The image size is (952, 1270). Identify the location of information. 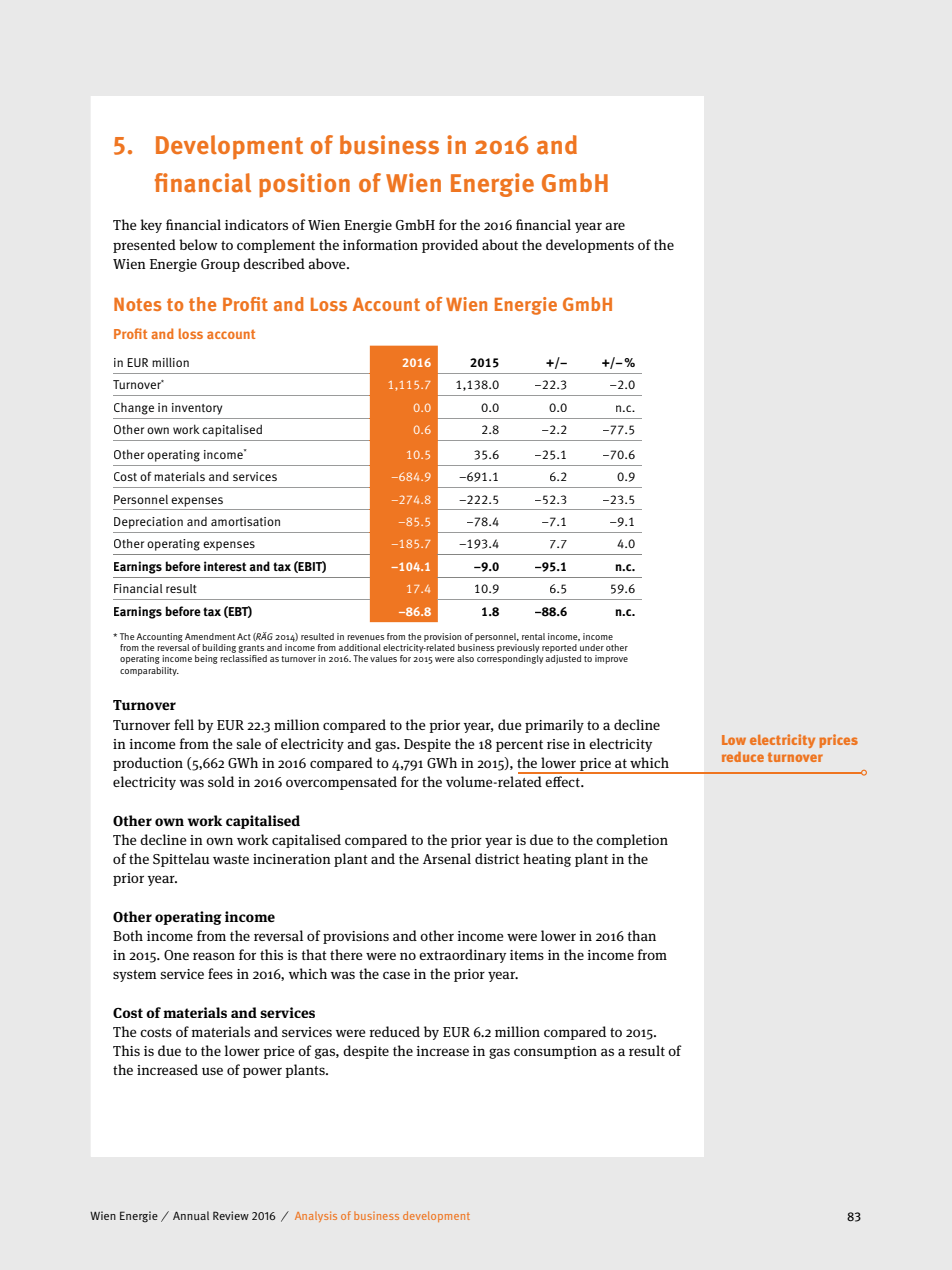
(380, 244).
